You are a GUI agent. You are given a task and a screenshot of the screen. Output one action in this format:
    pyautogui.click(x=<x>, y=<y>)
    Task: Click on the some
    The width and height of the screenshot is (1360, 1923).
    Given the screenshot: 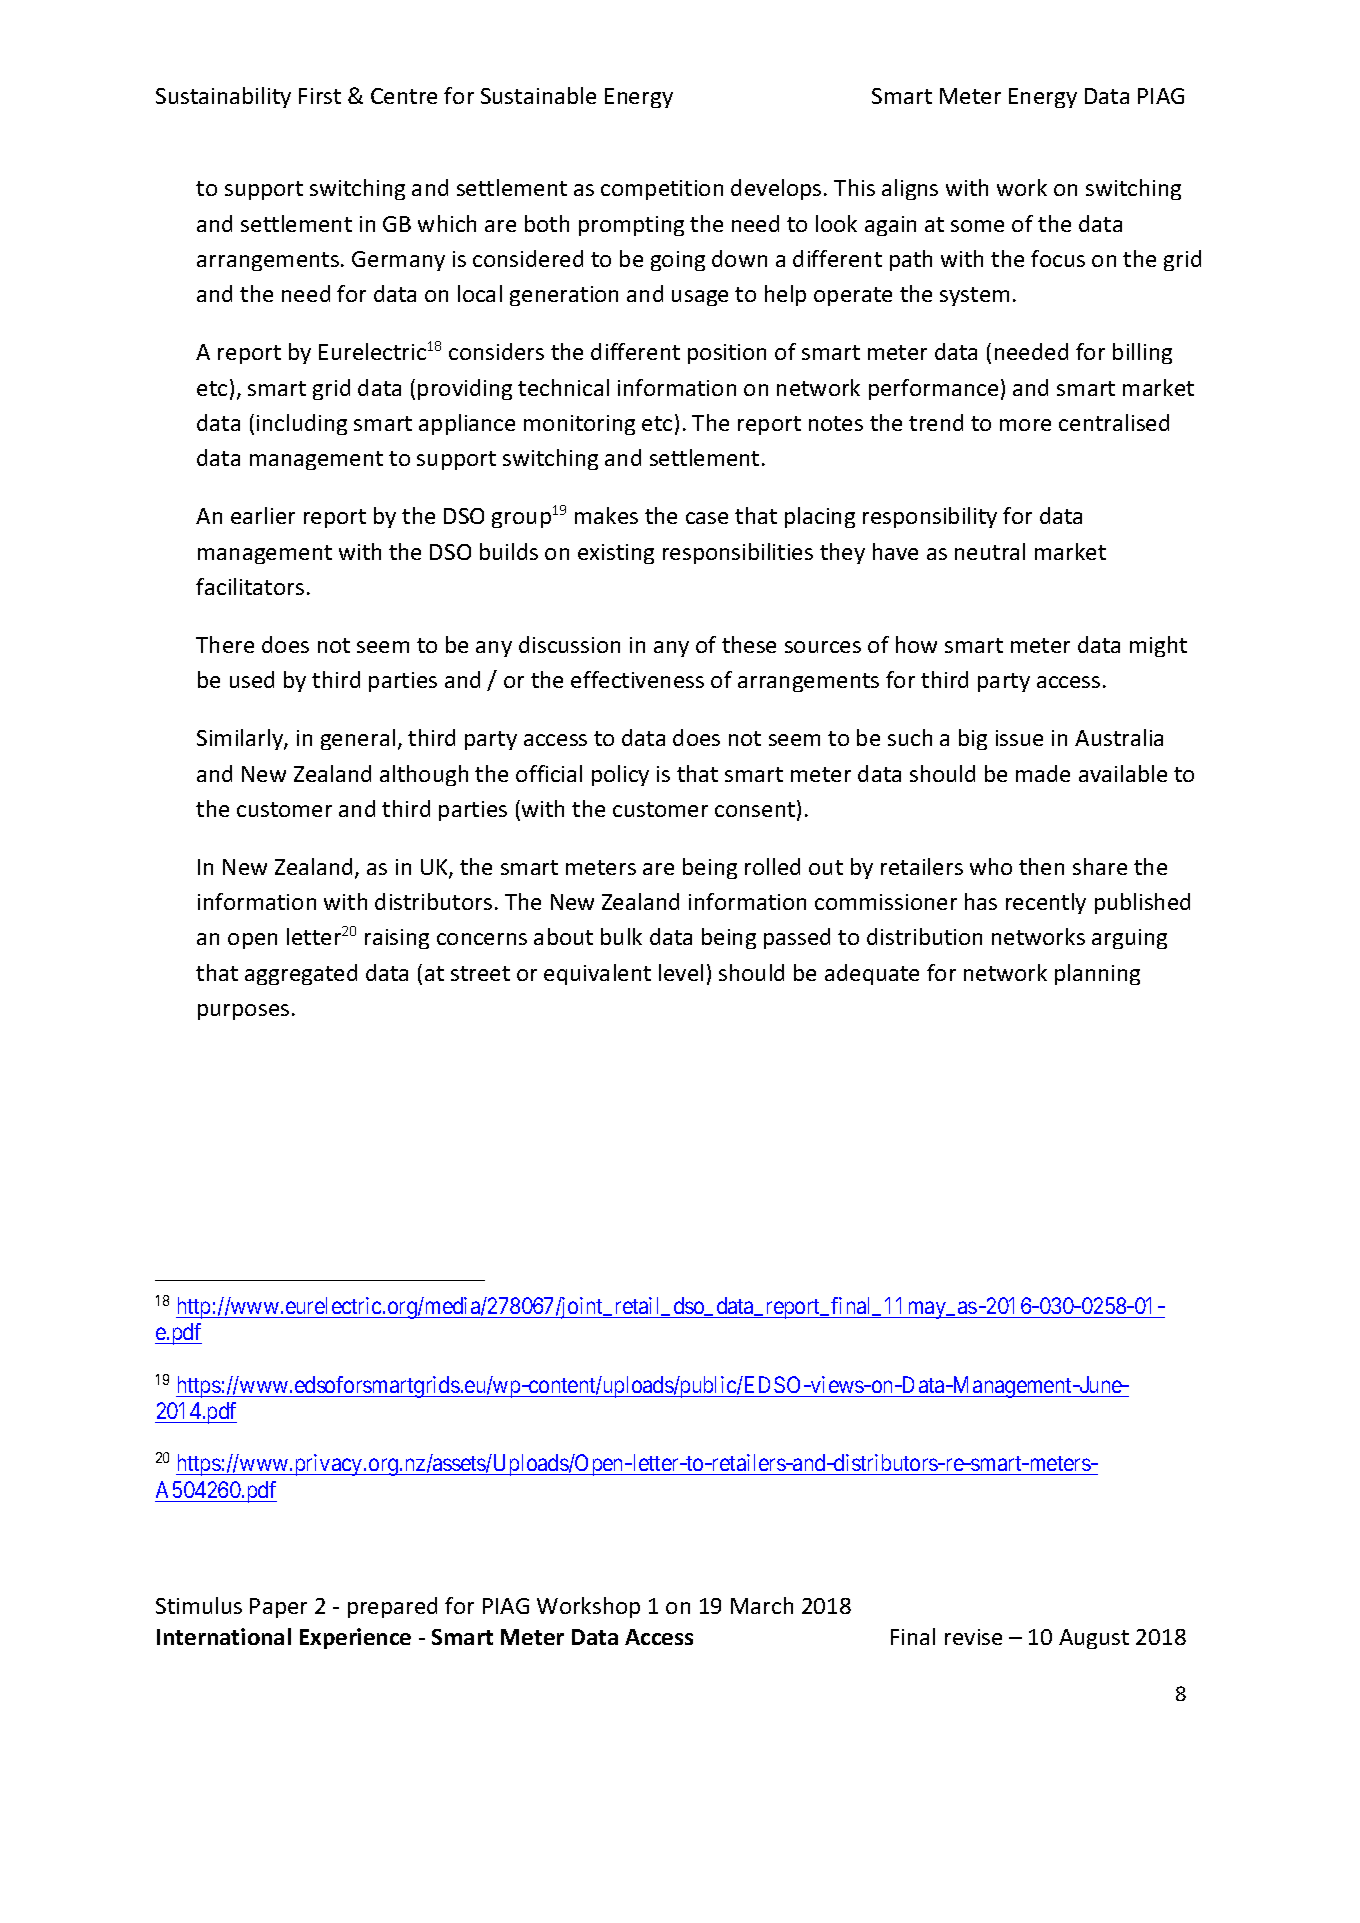 What is the action you would take?
    pyautogui.click(x=977, y=226)
